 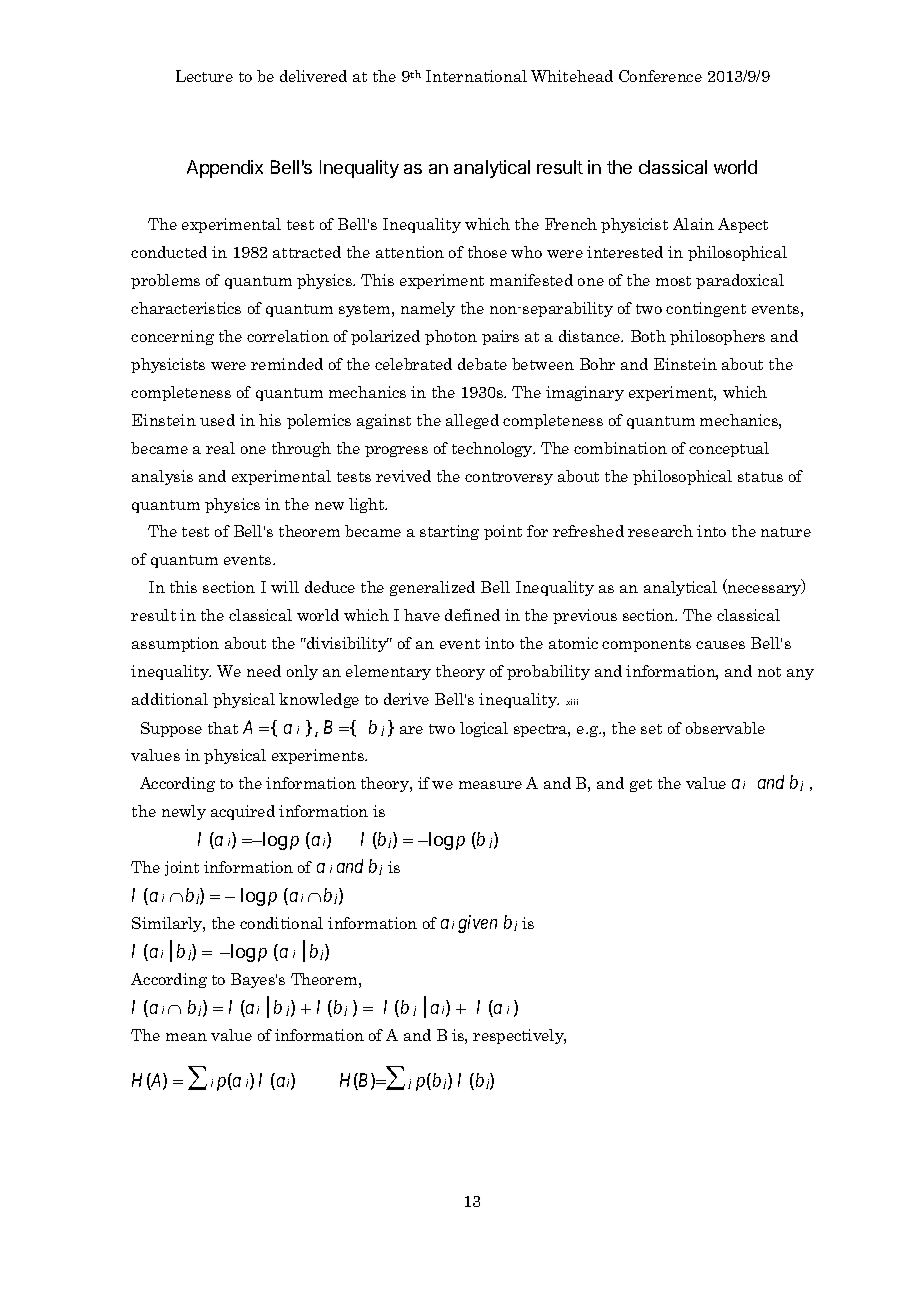 I want to click on used, so click(x=217, y=420).
